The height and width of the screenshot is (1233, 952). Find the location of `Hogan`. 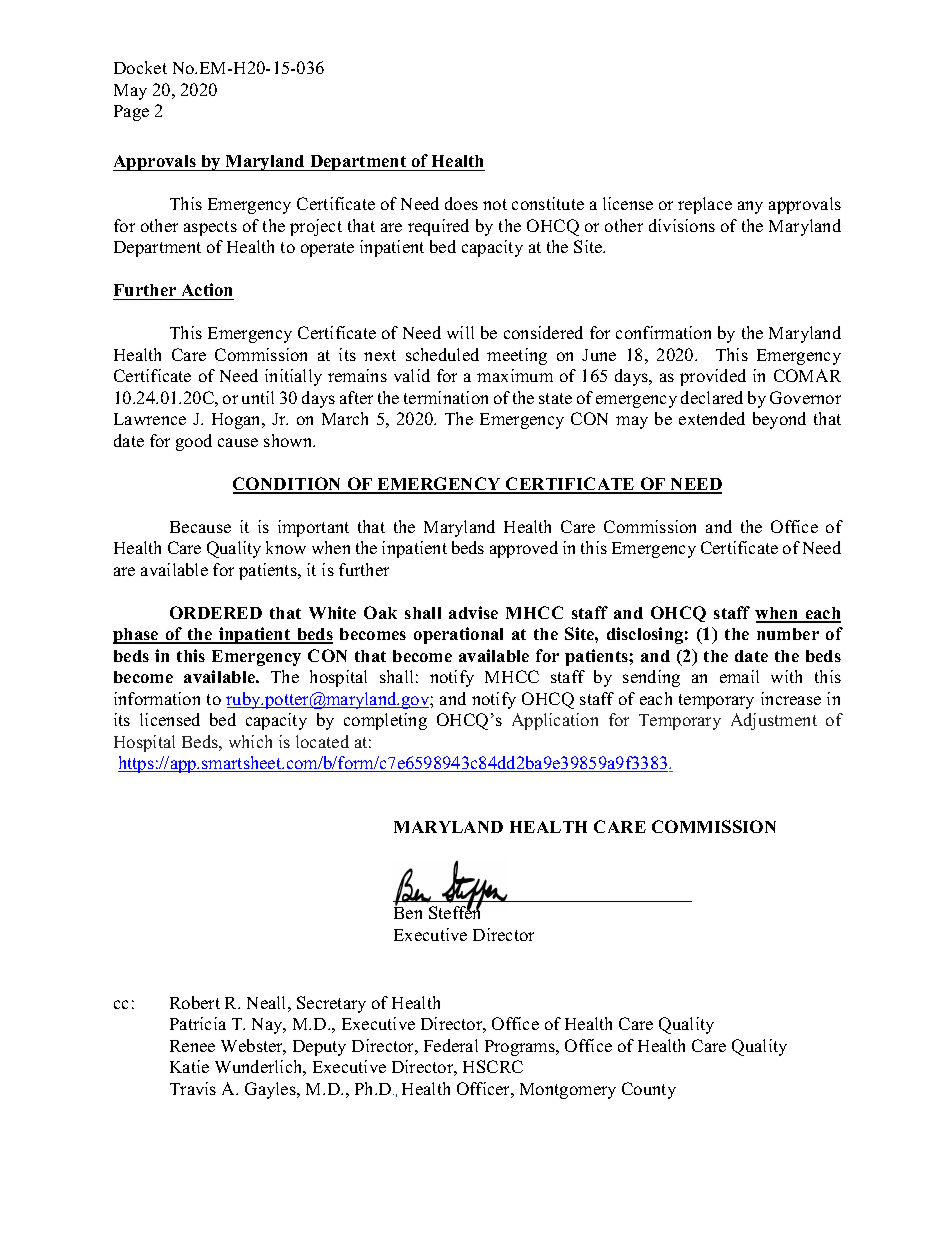

Hogan is located at coordinates (238, 421).
